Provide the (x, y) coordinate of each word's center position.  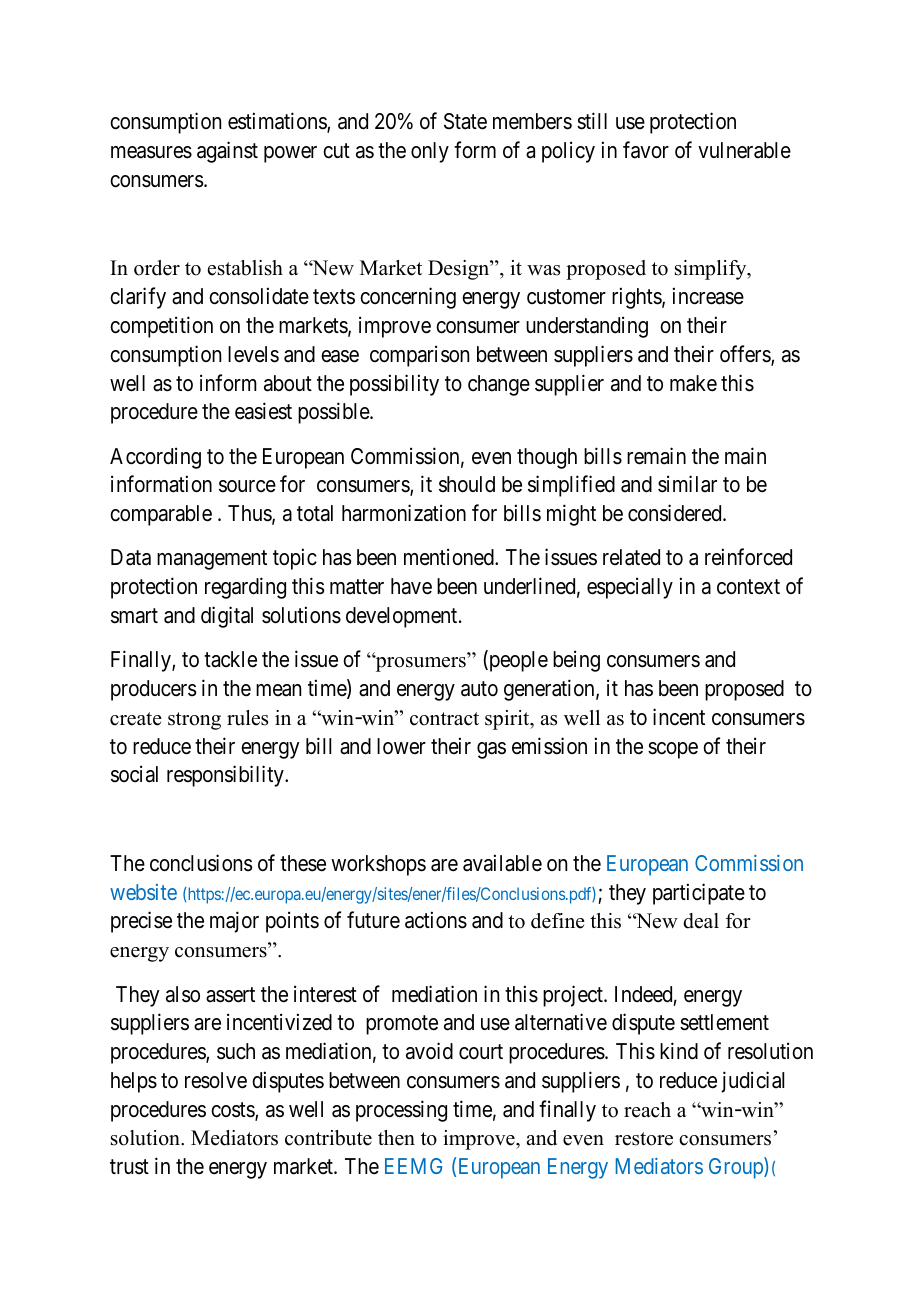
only (430, 152)
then (396, 1138)
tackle (230, 659)
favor (646, 150)
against (227, 152)
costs (233, 1111)
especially (630, 588)
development (403, 617)
